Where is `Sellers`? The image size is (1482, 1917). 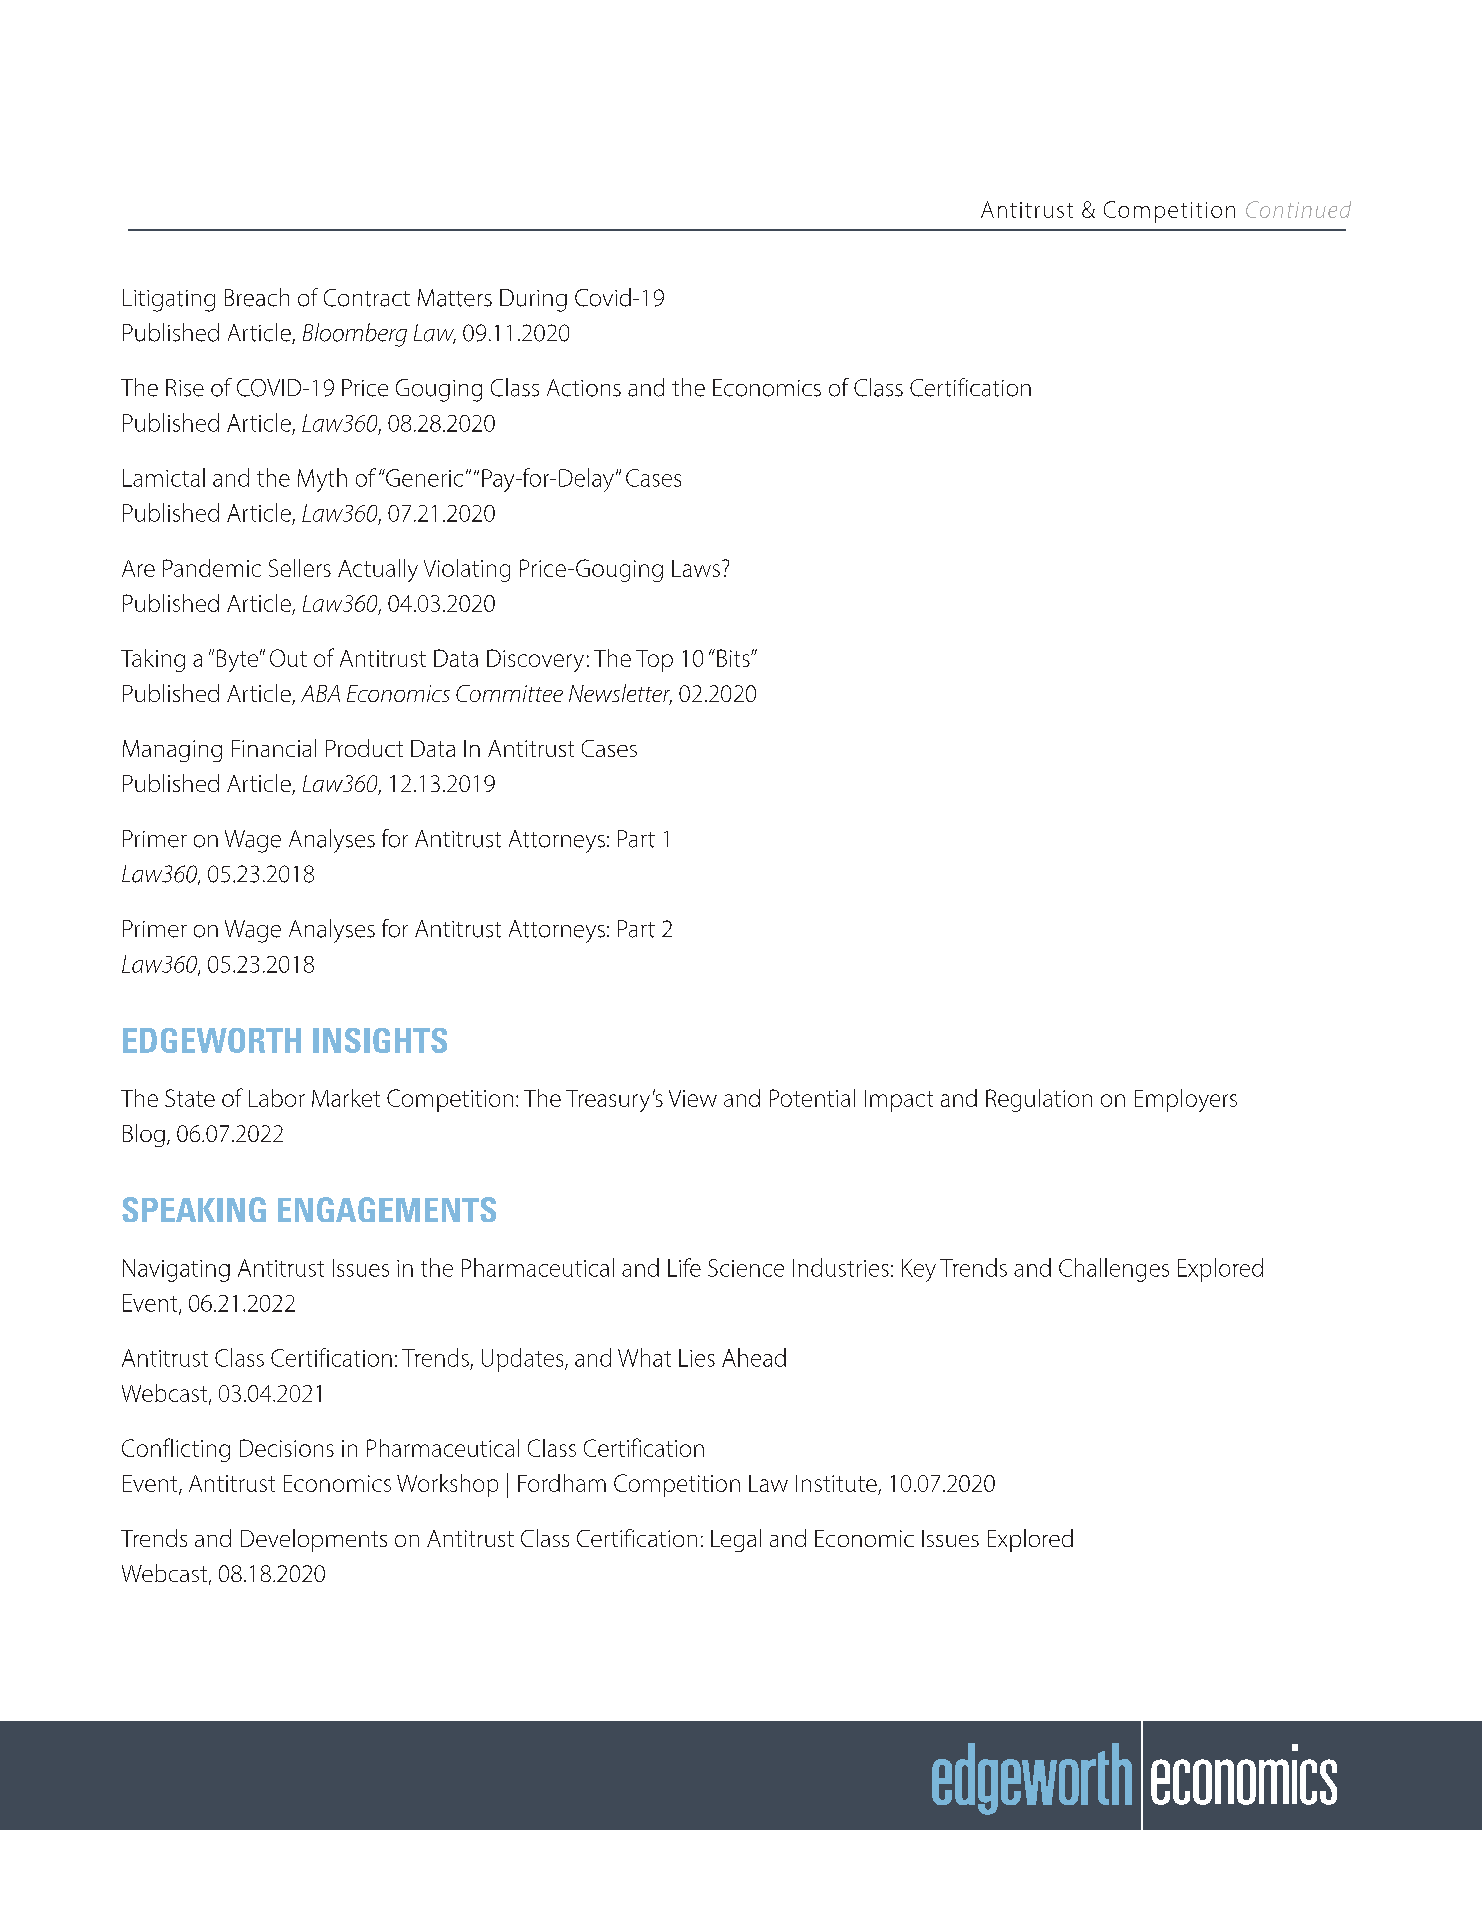 Sellers is located at coordinates (300, 568).
